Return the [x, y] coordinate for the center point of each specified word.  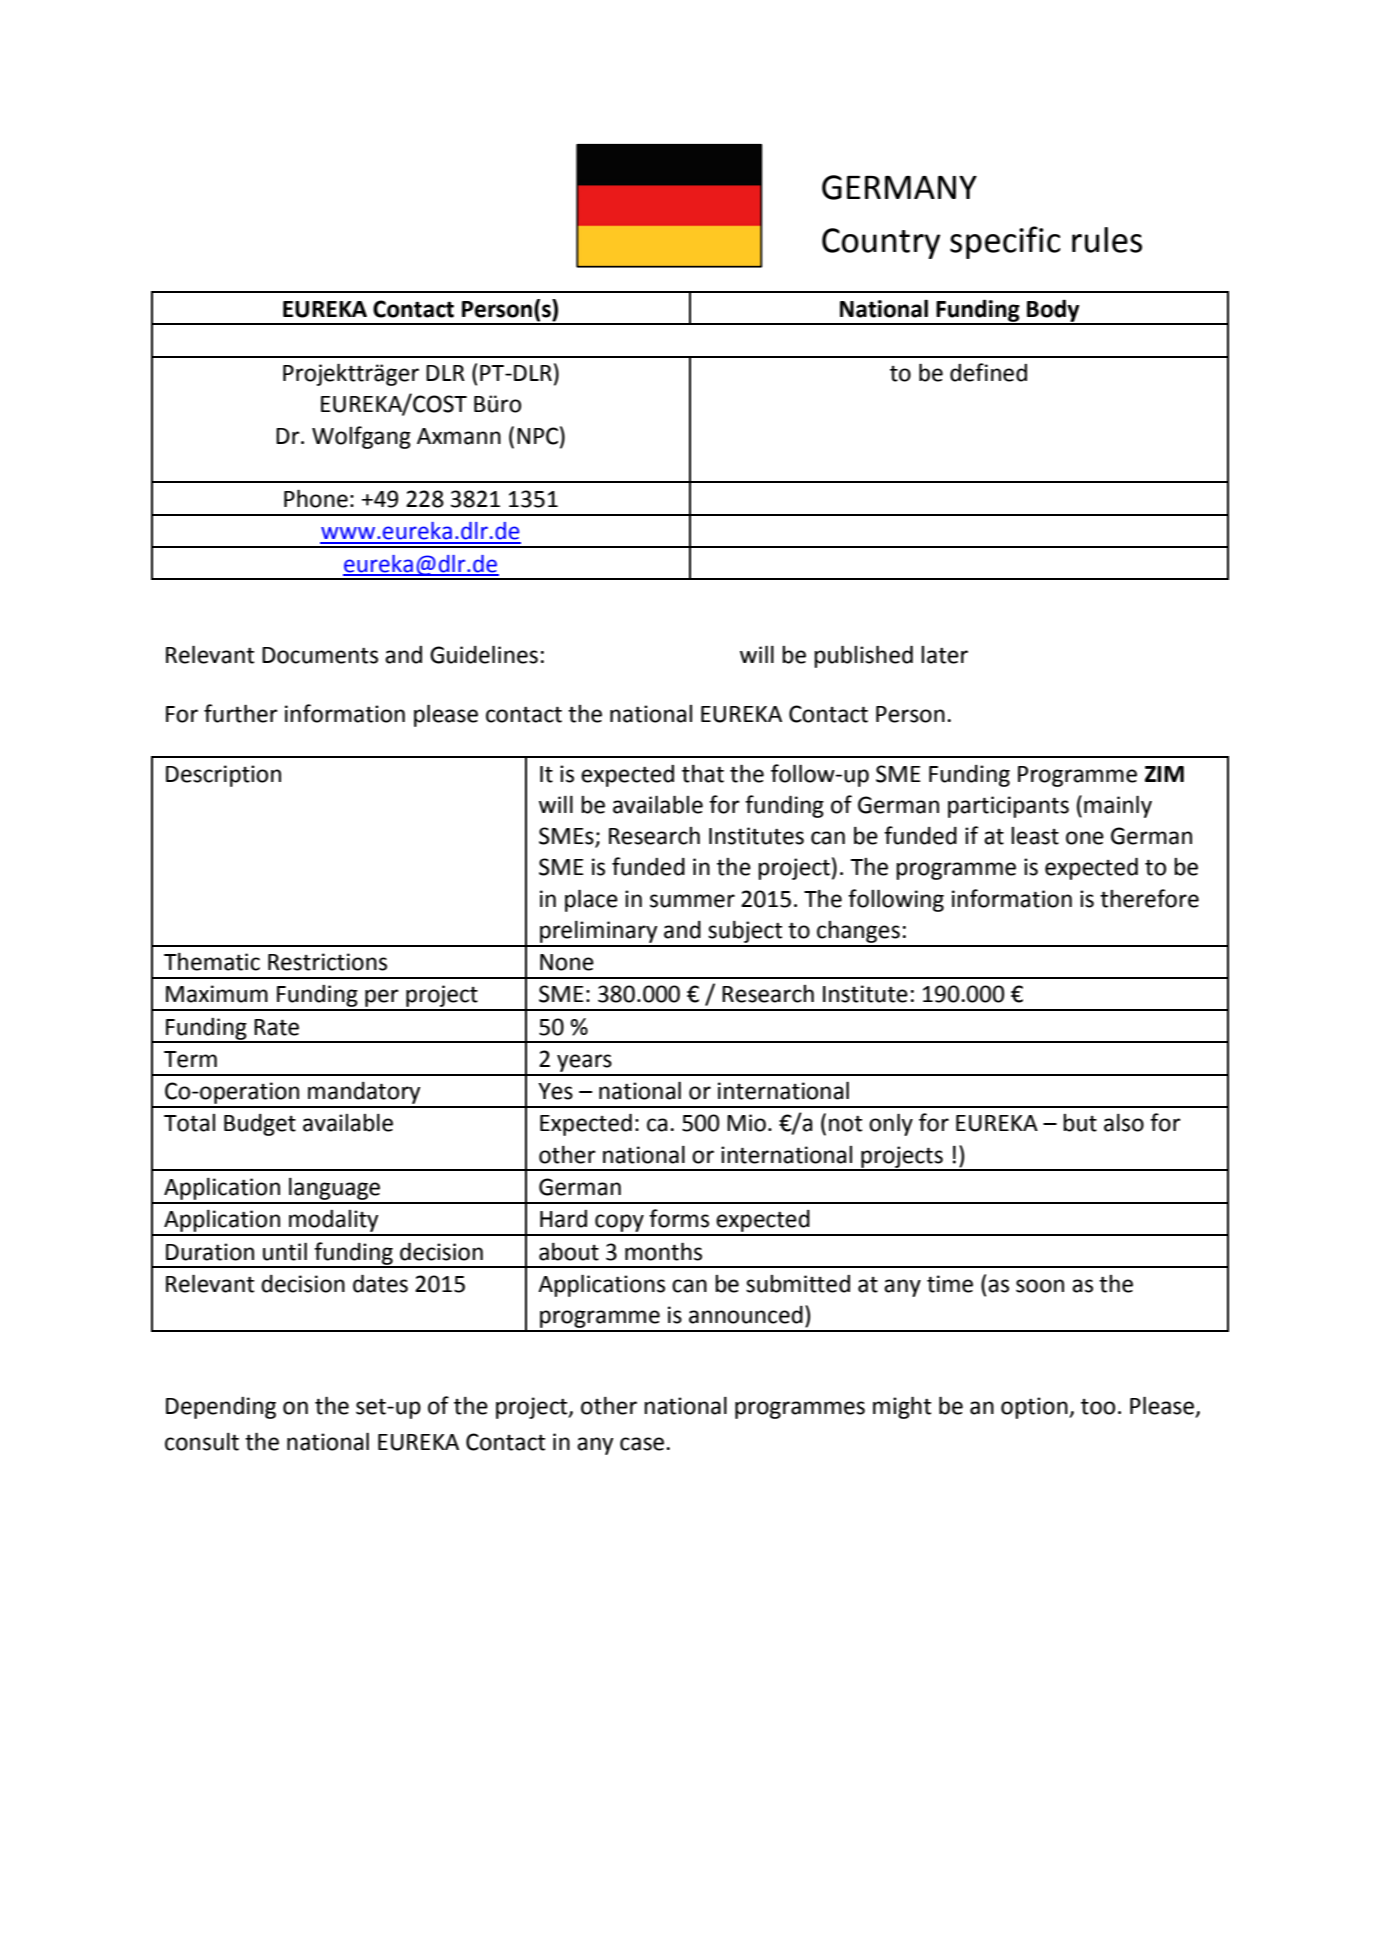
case [642, 1444]
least [1035, 836]
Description [223, 776]
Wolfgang [361, 437]
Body [1053, 311]
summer [692, 901]
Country [881, 243]
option [1035, 1408]
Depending [221, 1408]
